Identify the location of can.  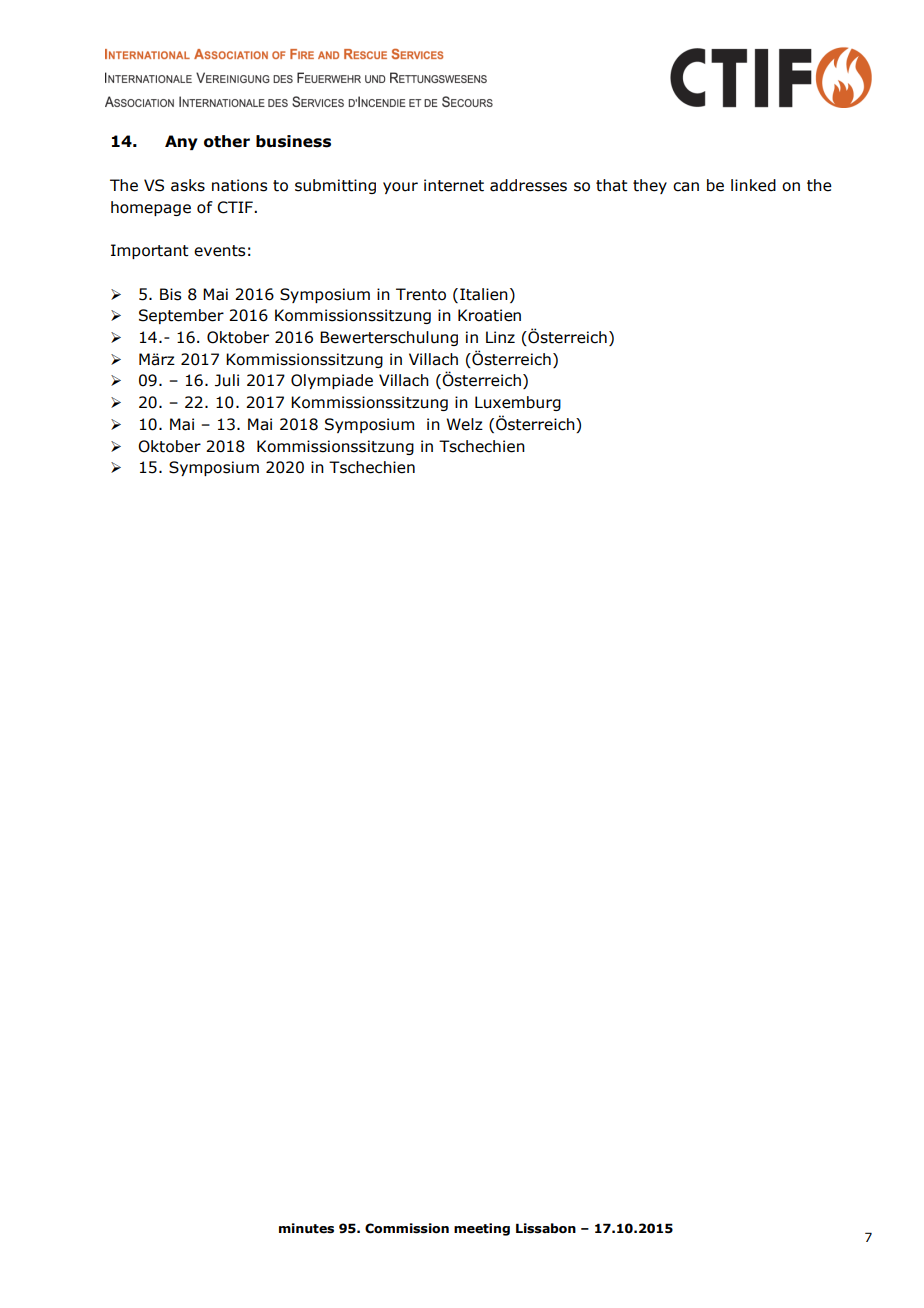
(686, 187).
